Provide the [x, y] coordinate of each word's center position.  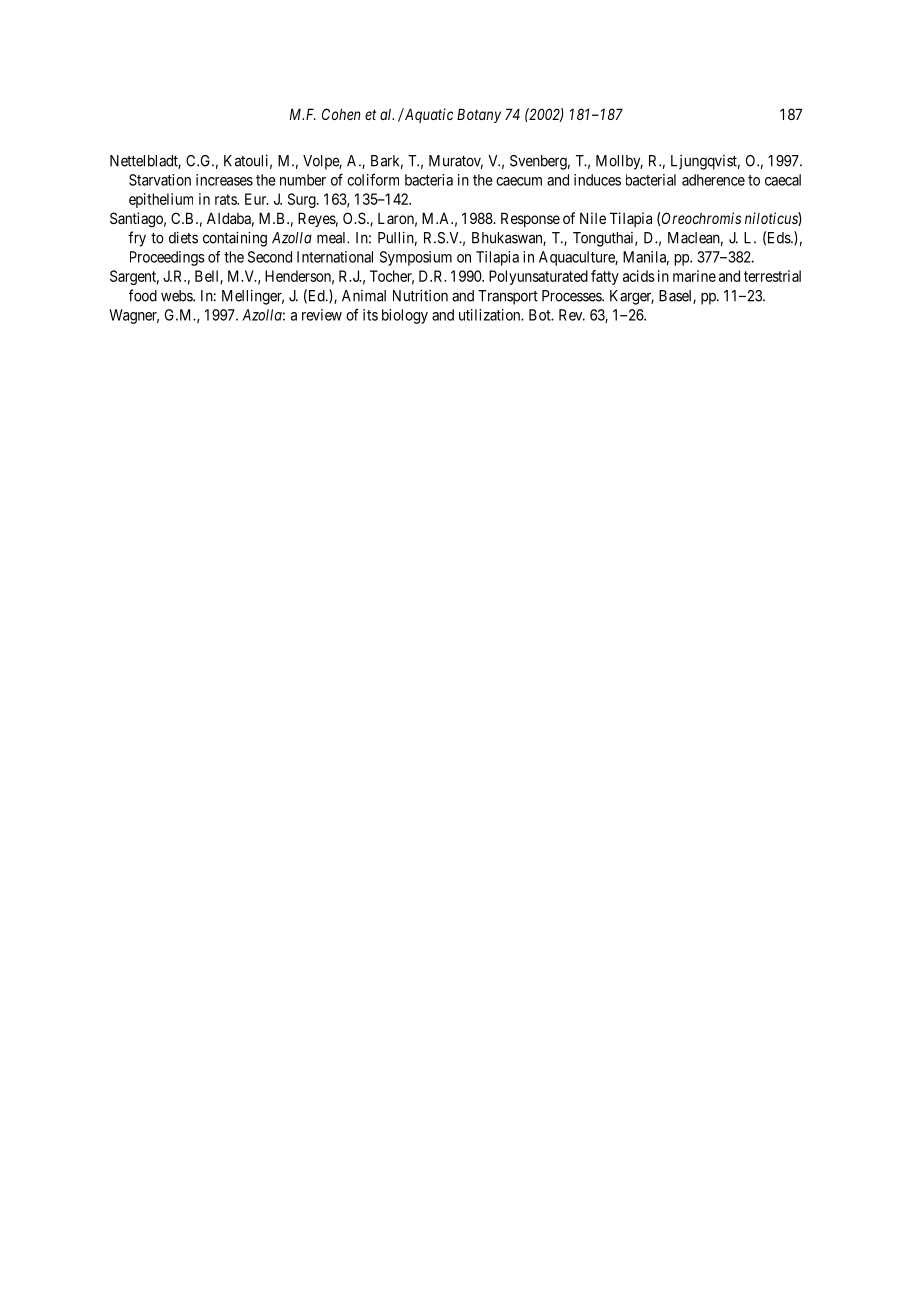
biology [405, 316]
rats [226, 199]
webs [177, 296]
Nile [593, 218]
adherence [713, 180]
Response [530, 219]
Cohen [341, 114]
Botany [479, 115]
